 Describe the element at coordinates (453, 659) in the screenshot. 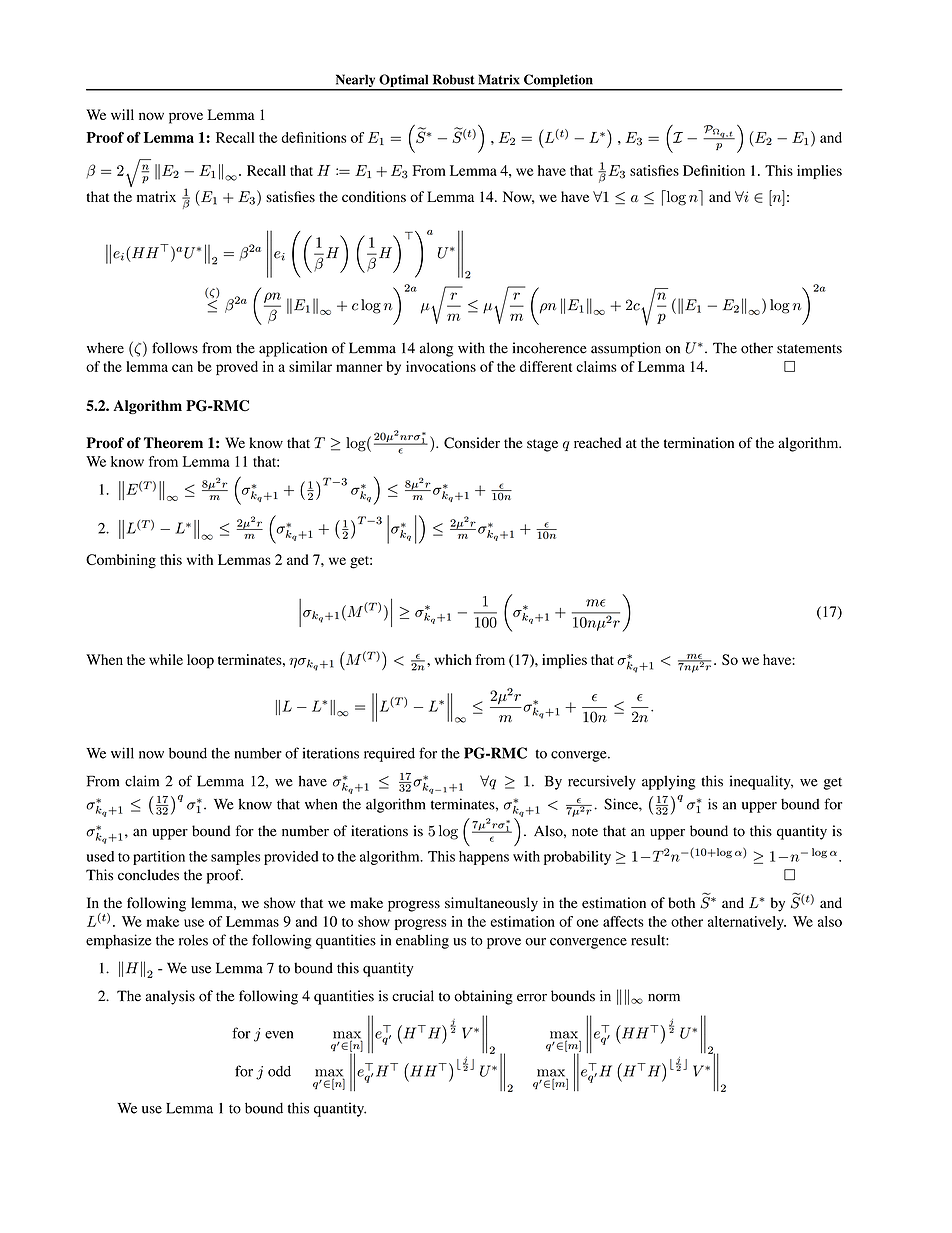

I see `which` at that location.
